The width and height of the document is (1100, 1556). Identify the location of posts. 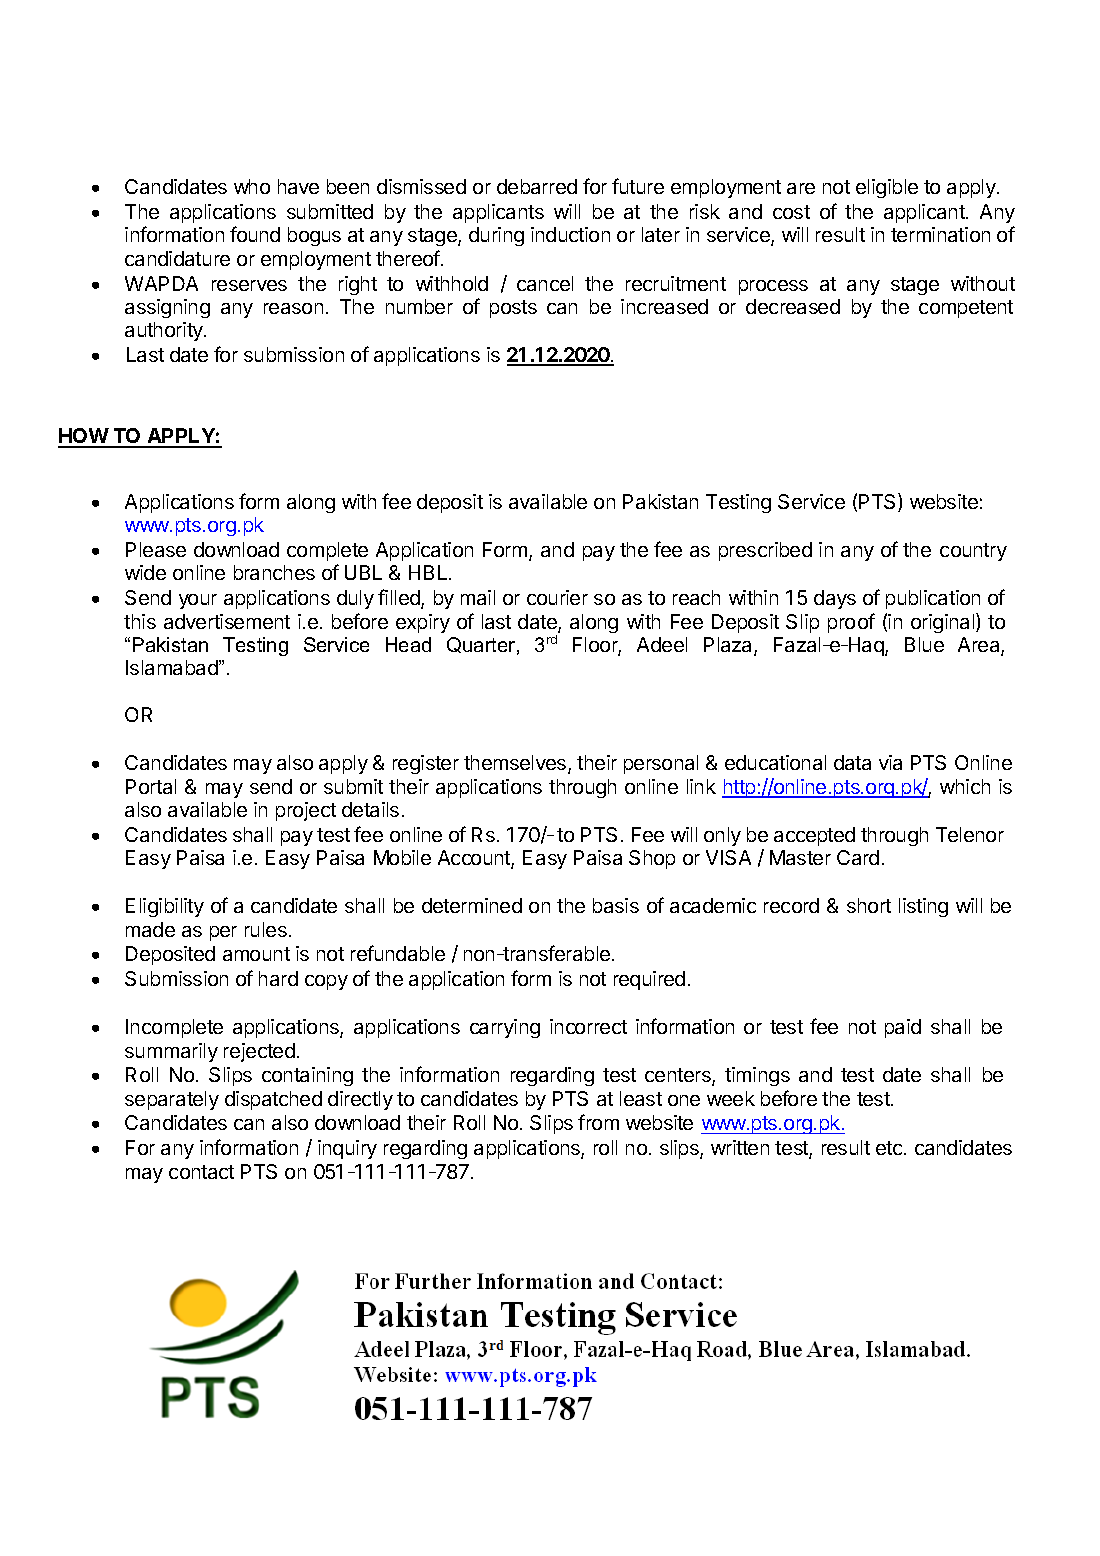
(513, 309).
